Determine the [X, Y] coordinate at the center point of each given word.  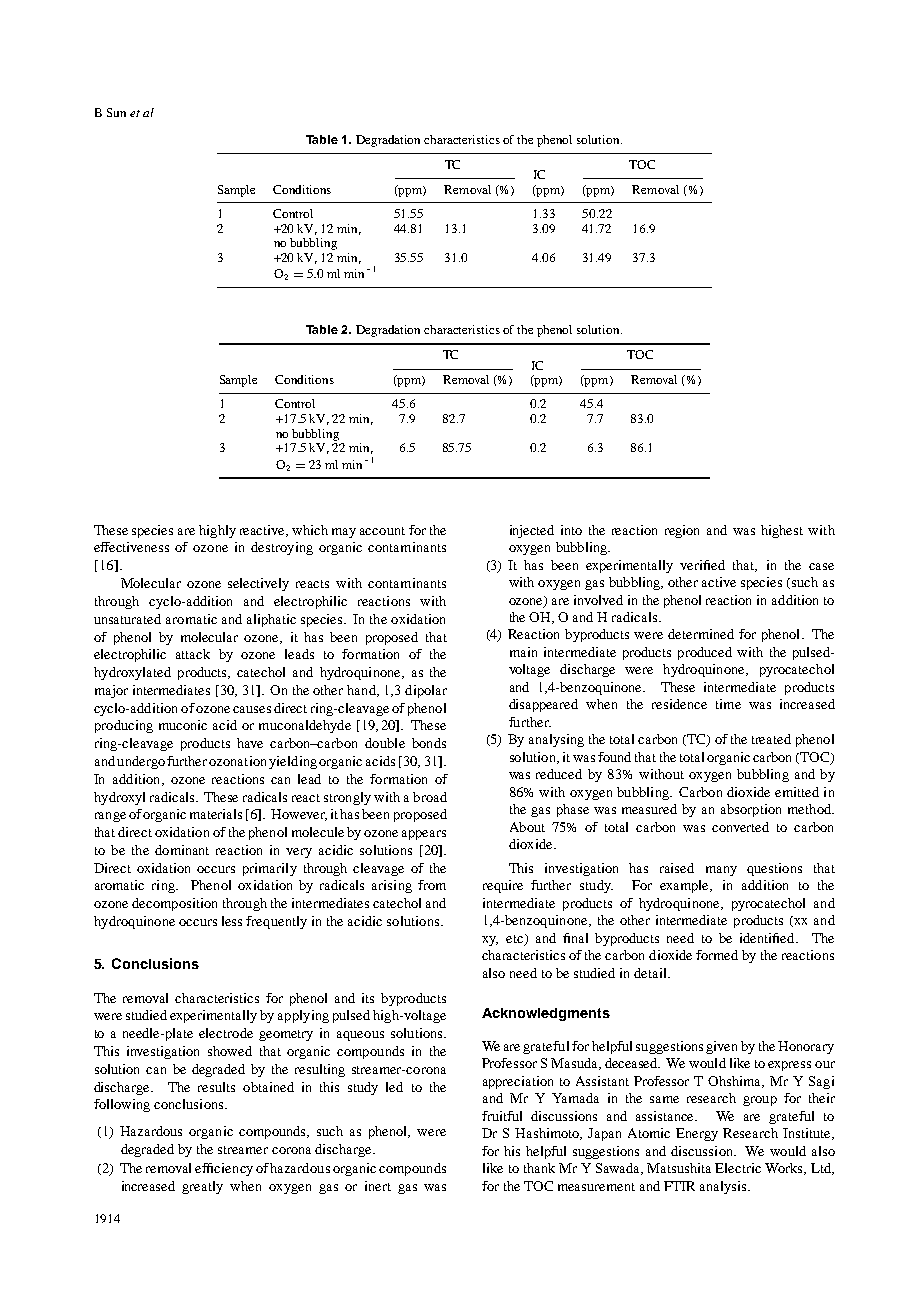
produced [705, 653]
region [682, 531]
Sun [116, 112]
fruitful [502, 1116]
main [523, 652]
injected [532, 531]
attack [193, 654]
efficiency [224, 1169]
